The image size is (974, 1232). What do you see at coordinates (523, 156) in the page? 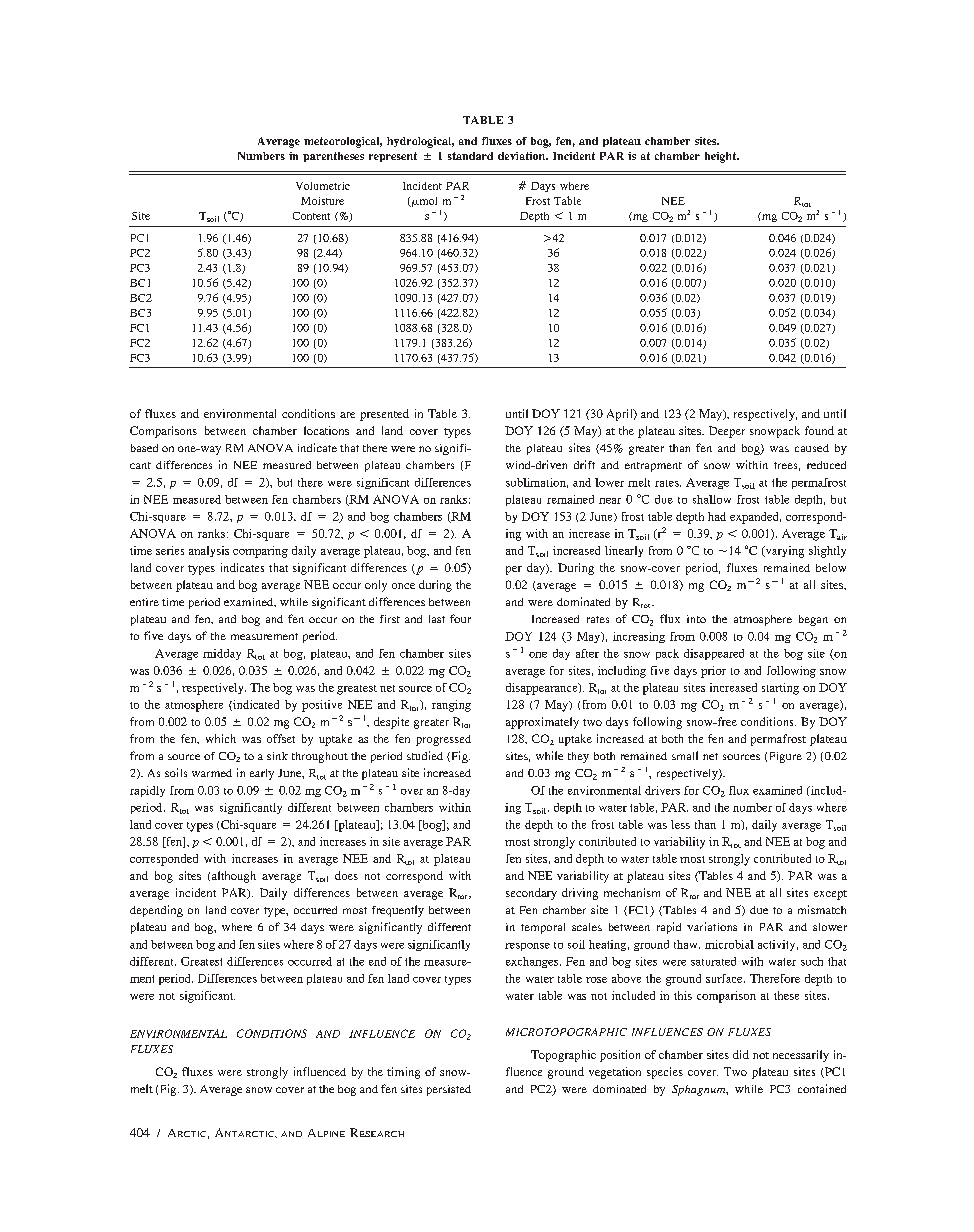
I see `deviation` at bounding box center [523, 156].
